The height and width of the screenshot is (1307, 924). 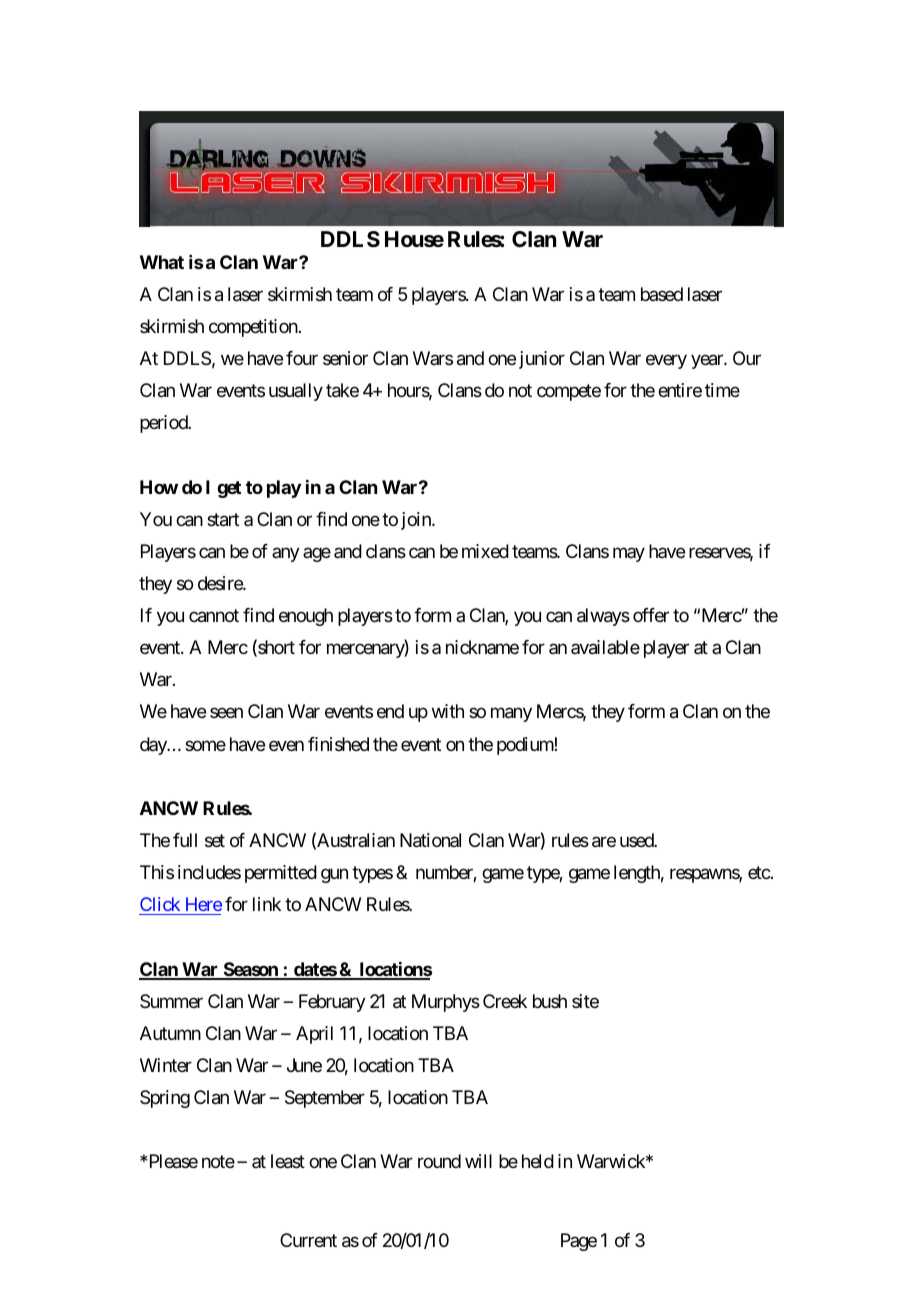 What do you see at coordinates (204, 904) in the screenshot?
I see `Here` at bounding box center [204, 904].
